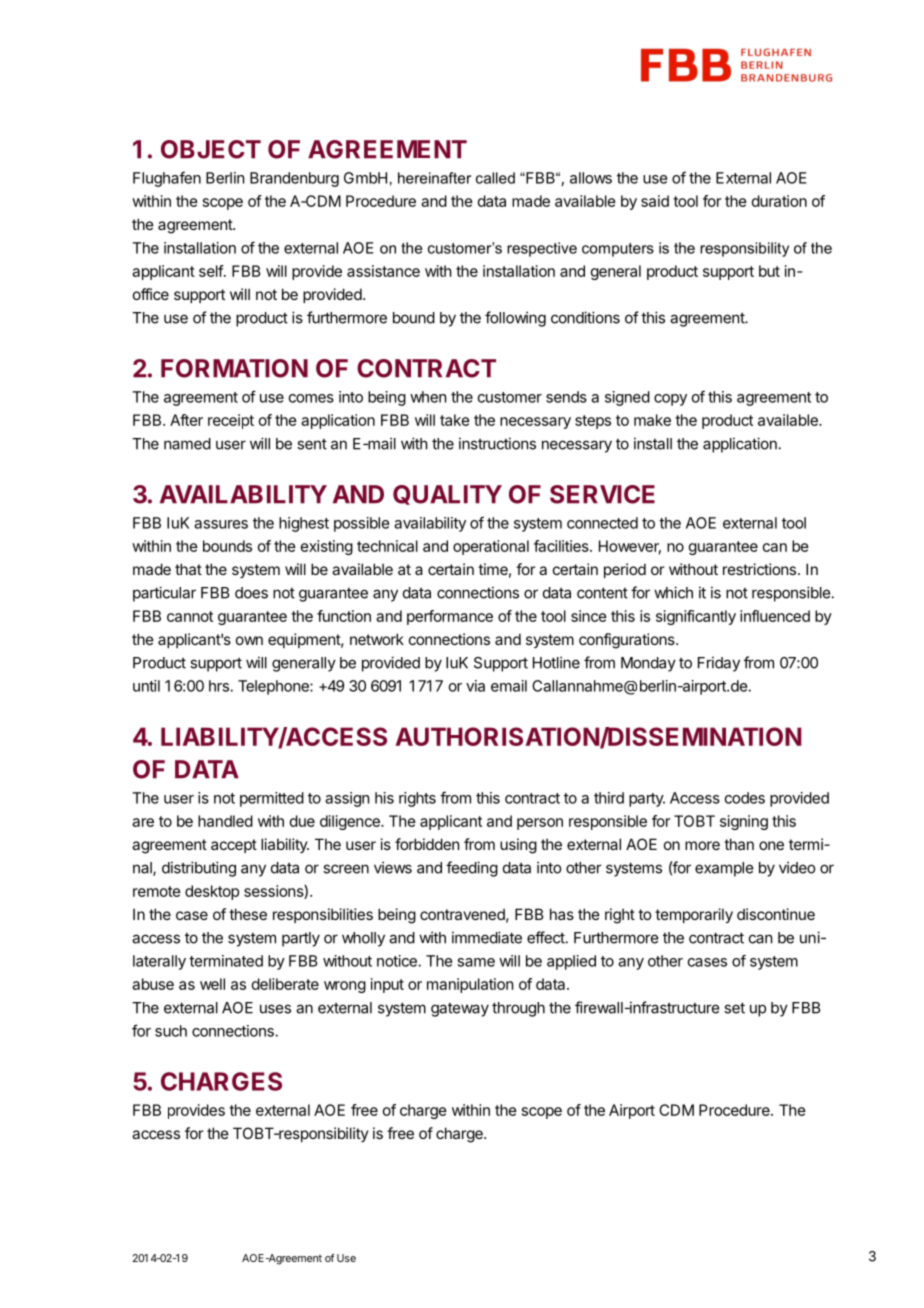 This image has width=924, height=1308. I want to click on called, so click(495, 178).
